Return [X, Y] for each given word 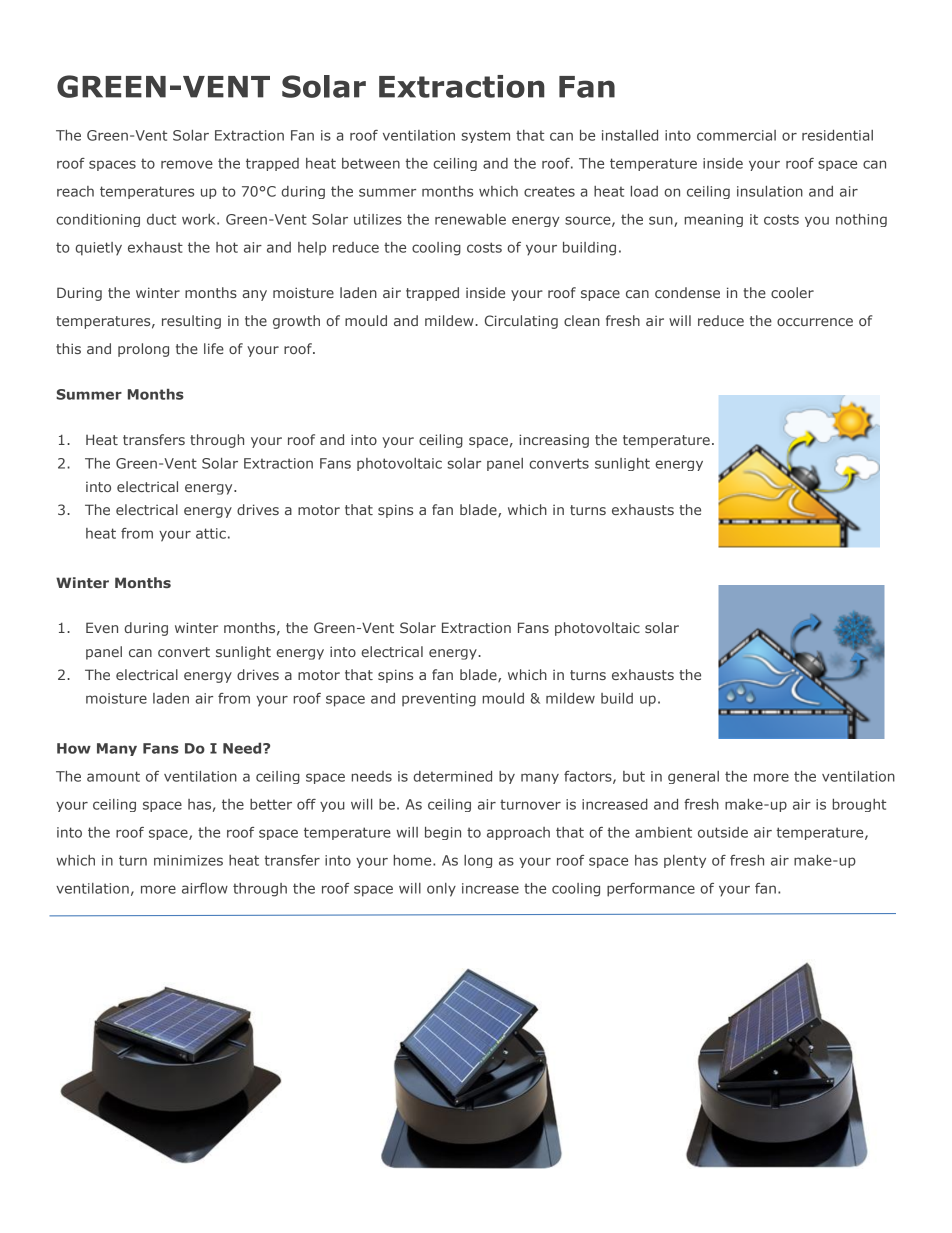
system [485, 136]
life [214, 348]
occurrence [815, 322]
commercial [736, 135]
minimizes [188, 860]
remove [187, 164]
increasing [554, 441]
